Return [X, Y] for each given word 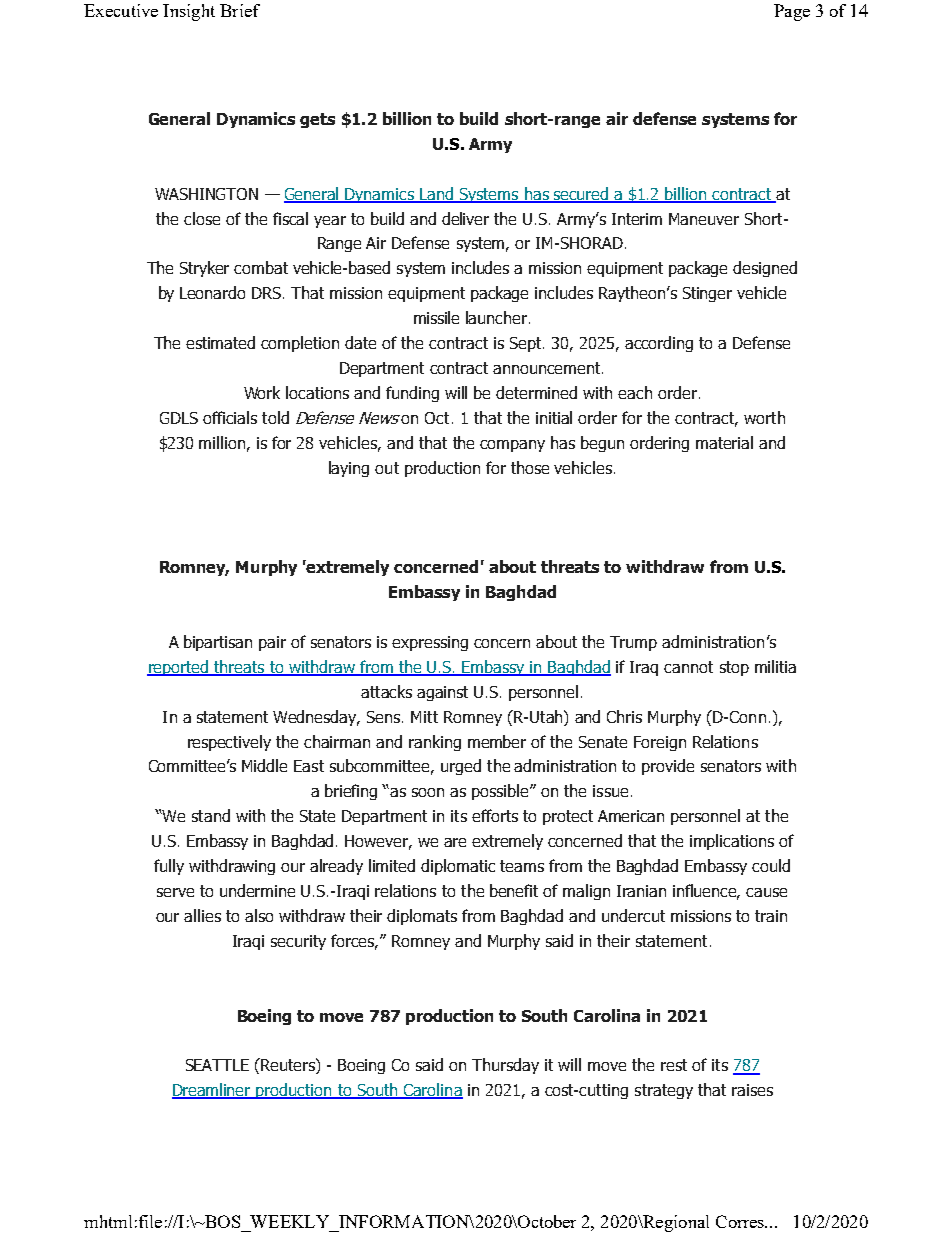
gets [317, 120]
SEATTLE [217, 1065]
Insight [189, 12]
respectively [229, 743]
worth [764, 417]
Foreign [660, 743]
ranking [435, 743]
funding [412, 394]
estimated [220, 342]
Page [792, 12]
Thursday [505, 1066]
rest [674, 1065]
